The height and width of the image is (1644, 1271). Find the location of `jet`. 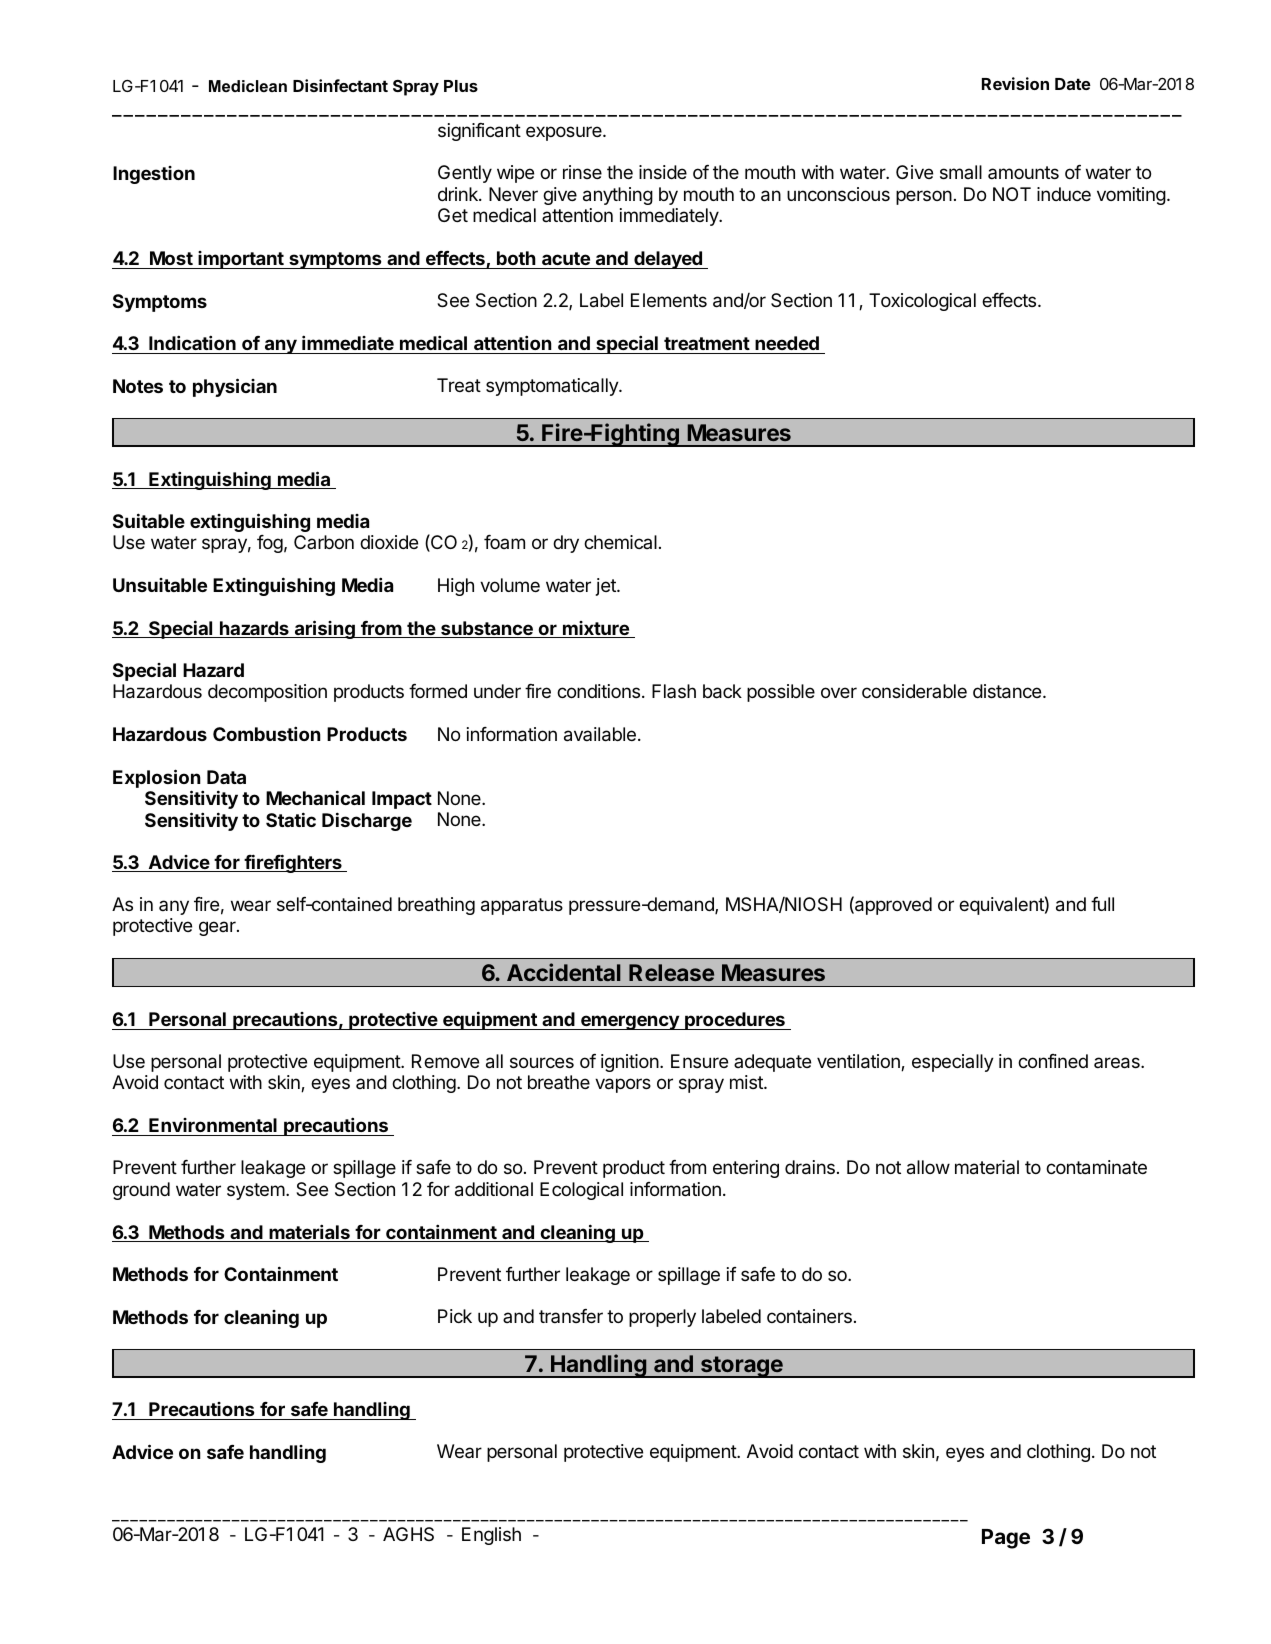

jet is located at coordinates (607, 587).
